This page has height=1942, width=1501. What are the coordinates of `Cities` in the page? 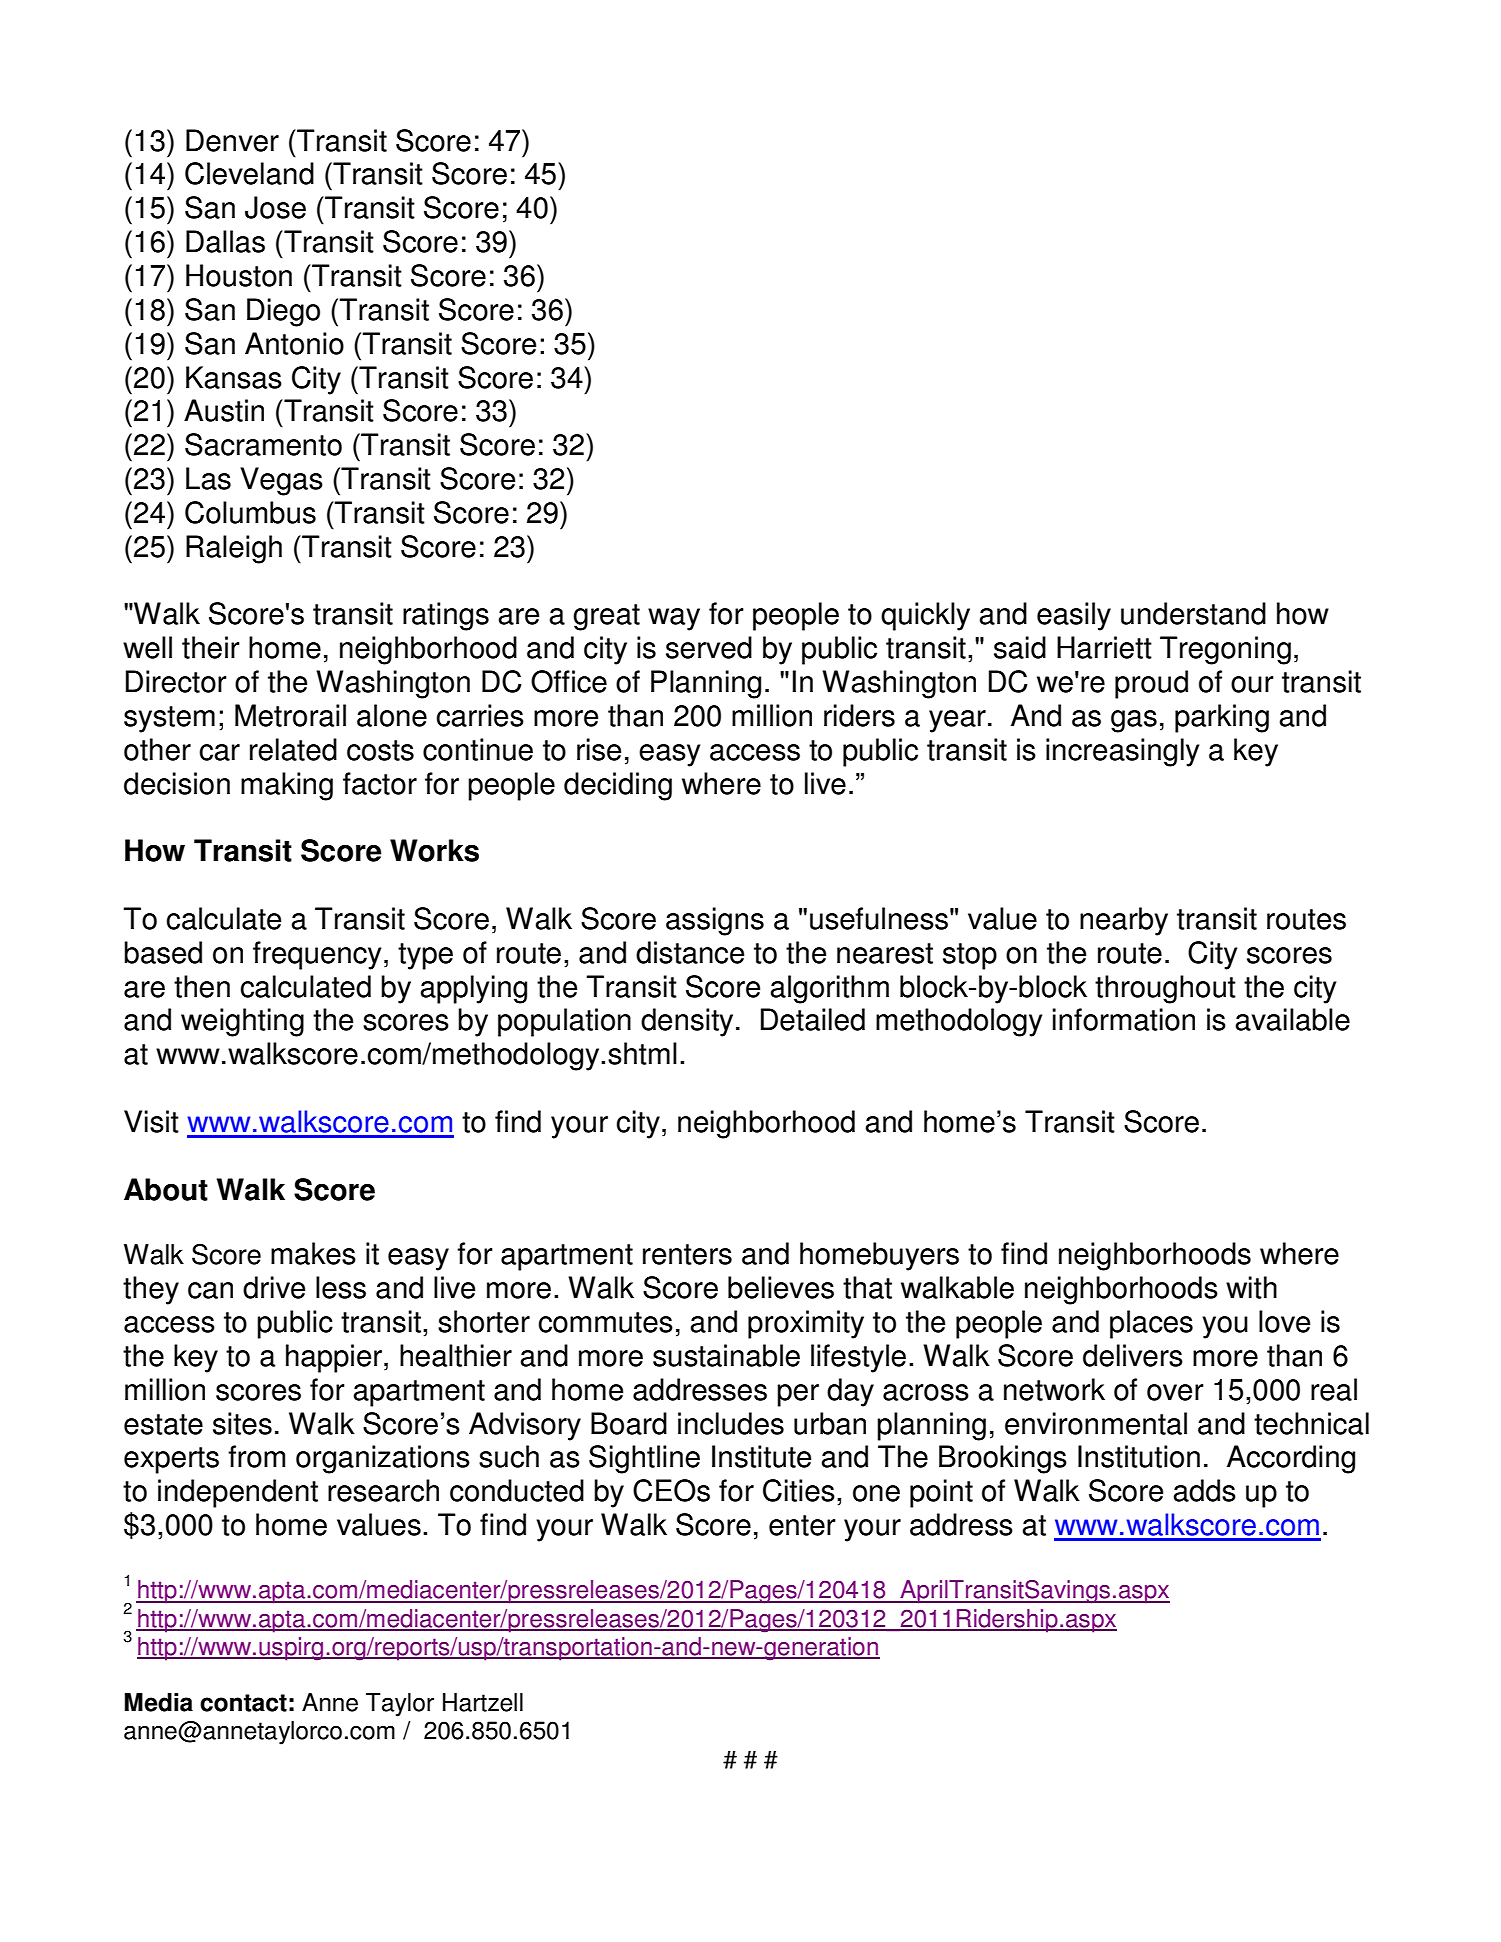 It's located at (799, 1490).
